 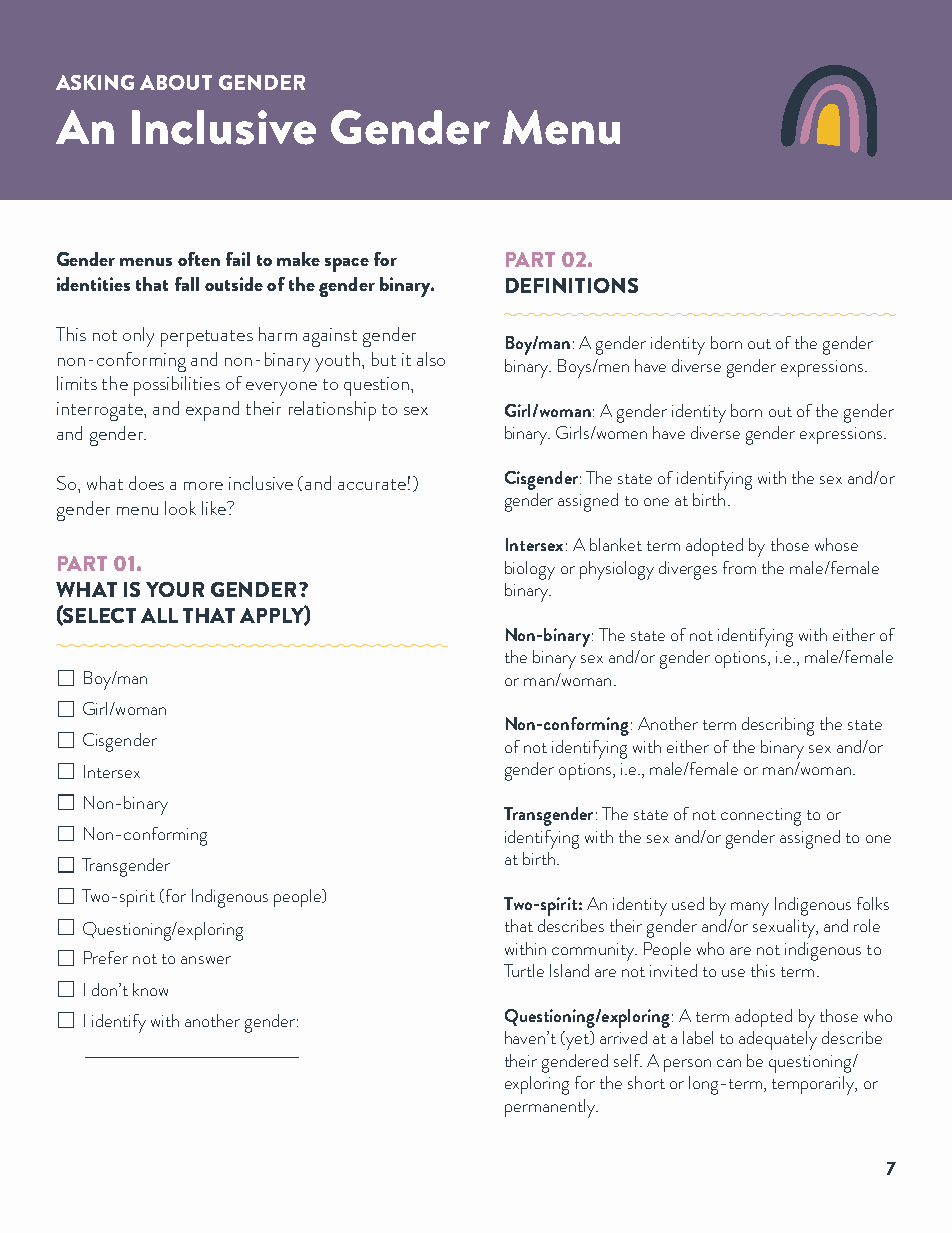 What do you see at coordinates (739, 567) in the image?
I see `from` at bounding box center [739, 567].
